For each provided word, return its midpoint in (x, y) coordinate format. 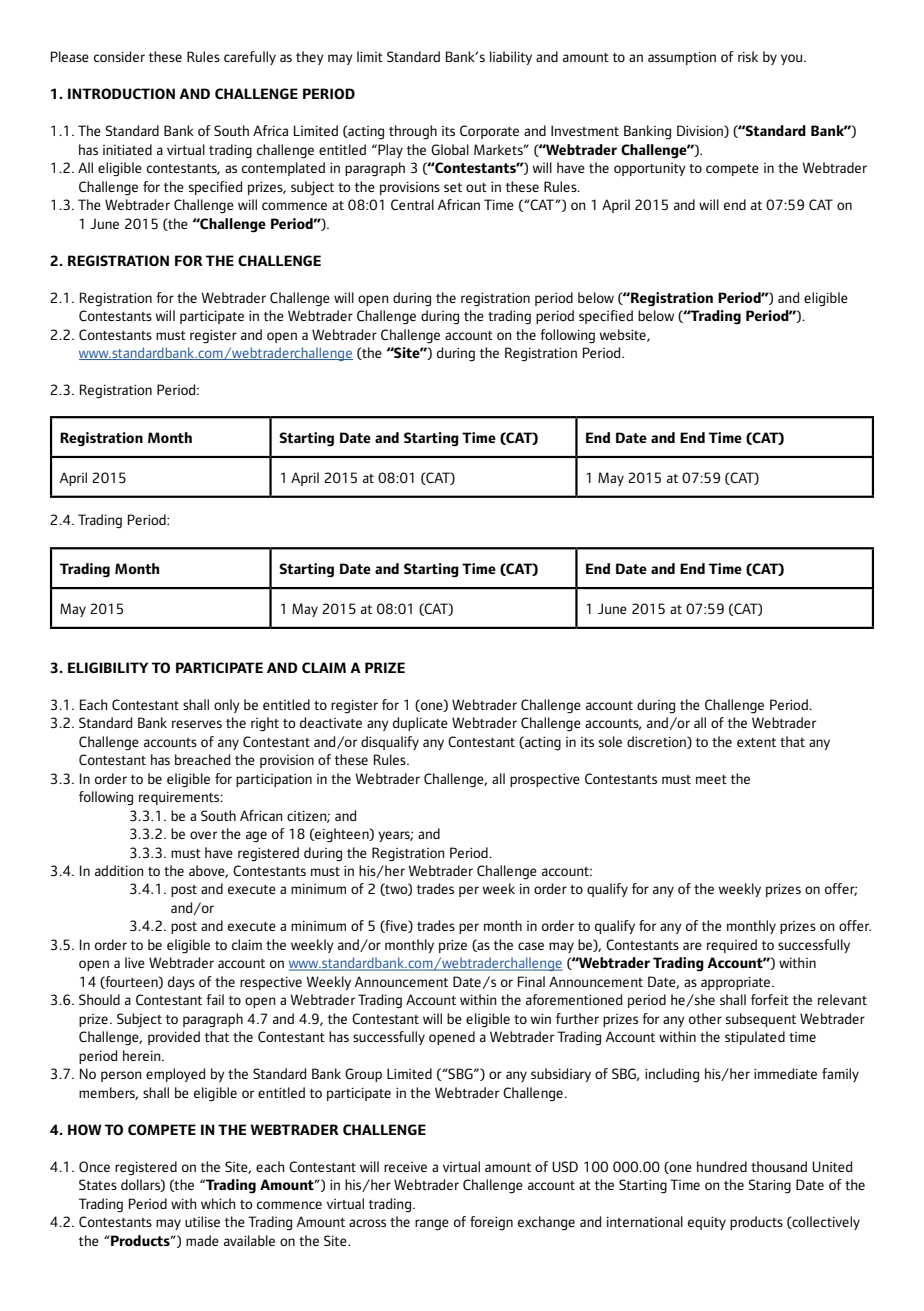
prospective (545, 780)
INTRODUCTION (121, 93)
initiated (127, 149)
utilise (202, 1221)
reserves (197, 724)
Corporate (489, 132)
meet (711, 779)
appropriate (737, 983)
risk (748, 56)
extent (756, 742)
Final (531, 981)
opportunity (650, 169)
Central (412, 204)
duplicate (420, 724)
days (181, 983)
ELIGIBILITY (108, 667)
